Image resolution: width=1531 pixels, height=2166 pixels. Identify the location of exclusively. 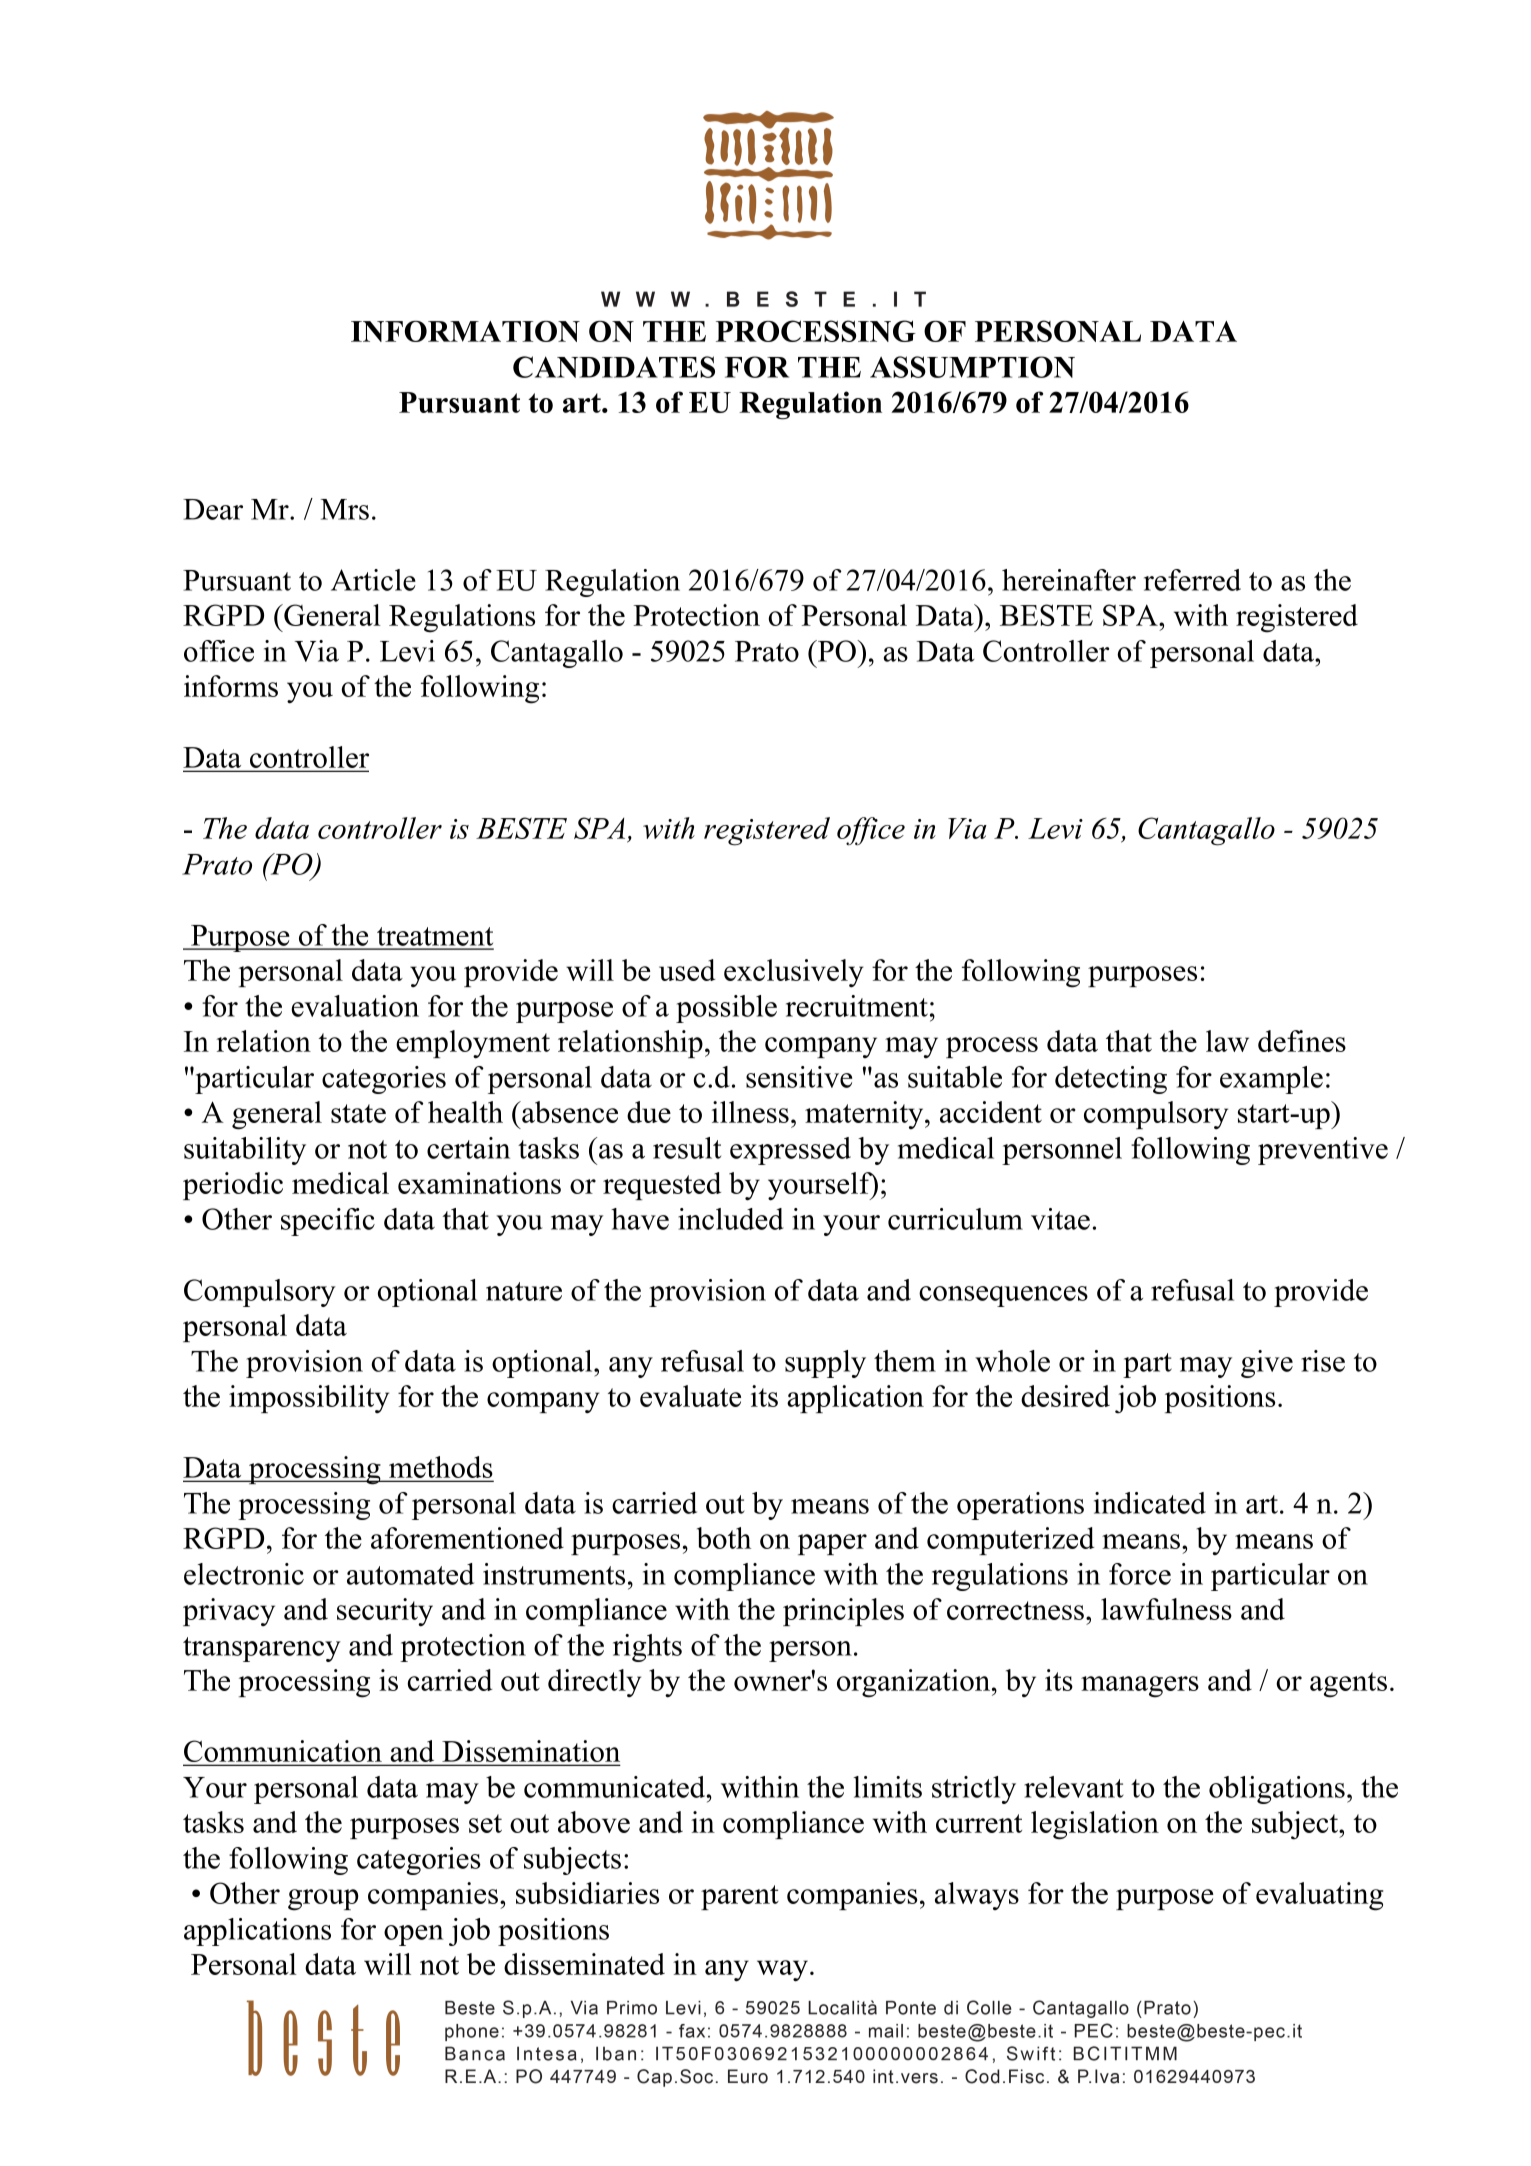
(794, 973).
